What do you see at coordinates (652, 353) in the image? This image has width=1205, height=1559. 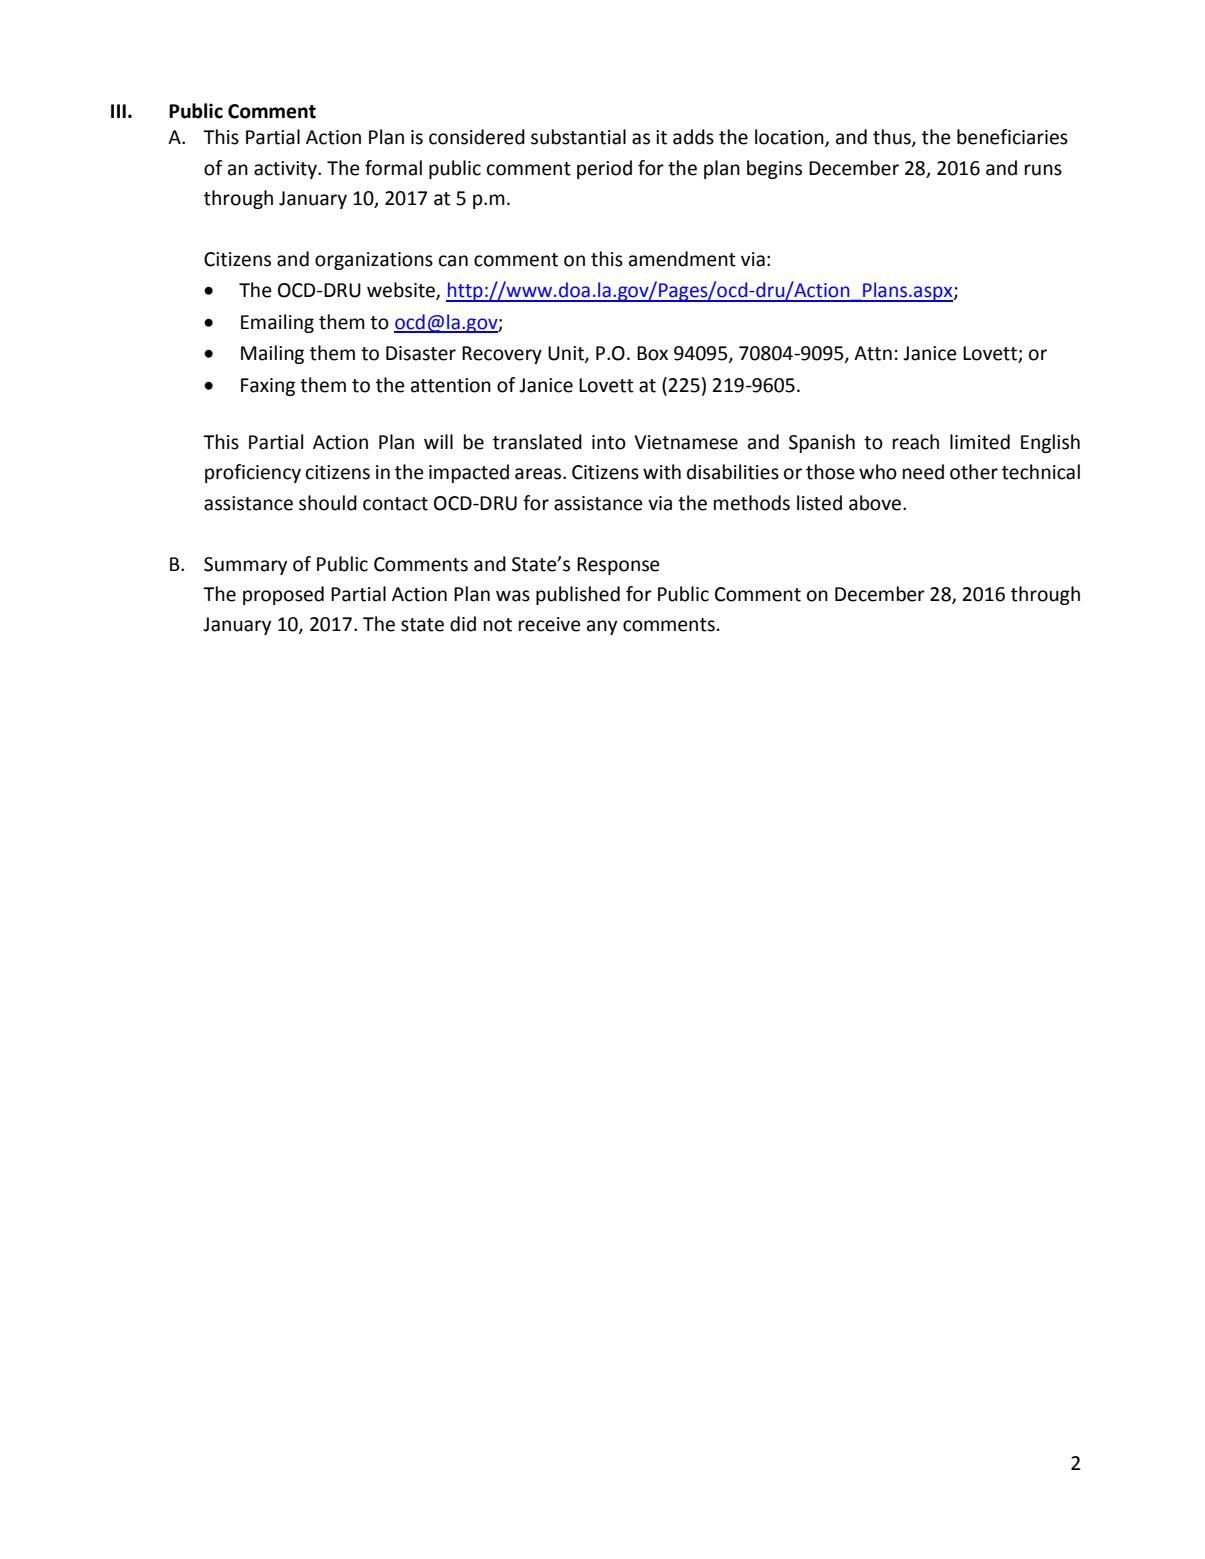 I see `Box` at bounding box center [652, 353].
